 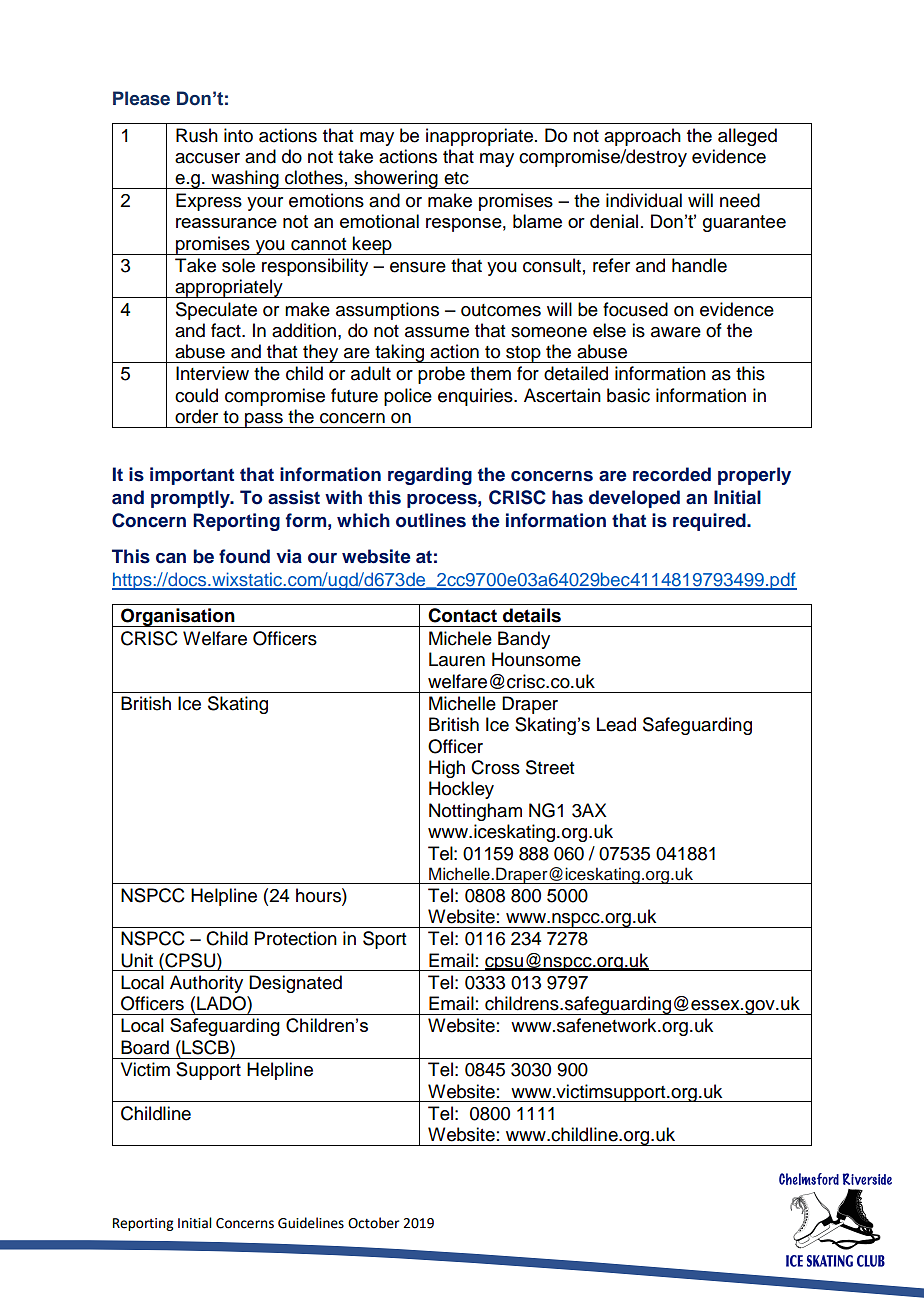 What do you see at coordinates (616, 724) in the document?
I see `Lead` at bounding box center [616, 724].
